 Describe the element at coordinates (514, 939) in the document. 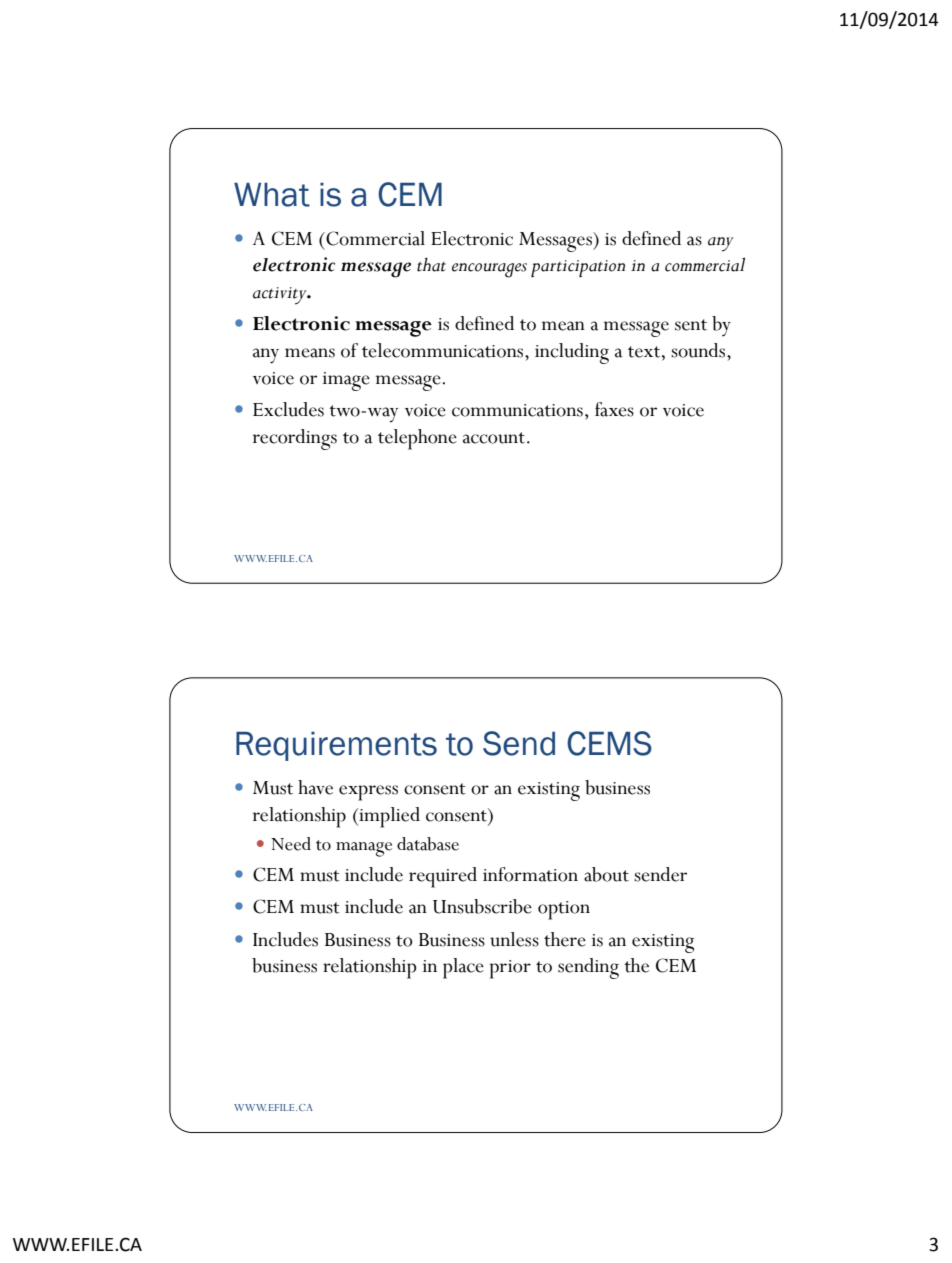

I see `unless` at that location.
